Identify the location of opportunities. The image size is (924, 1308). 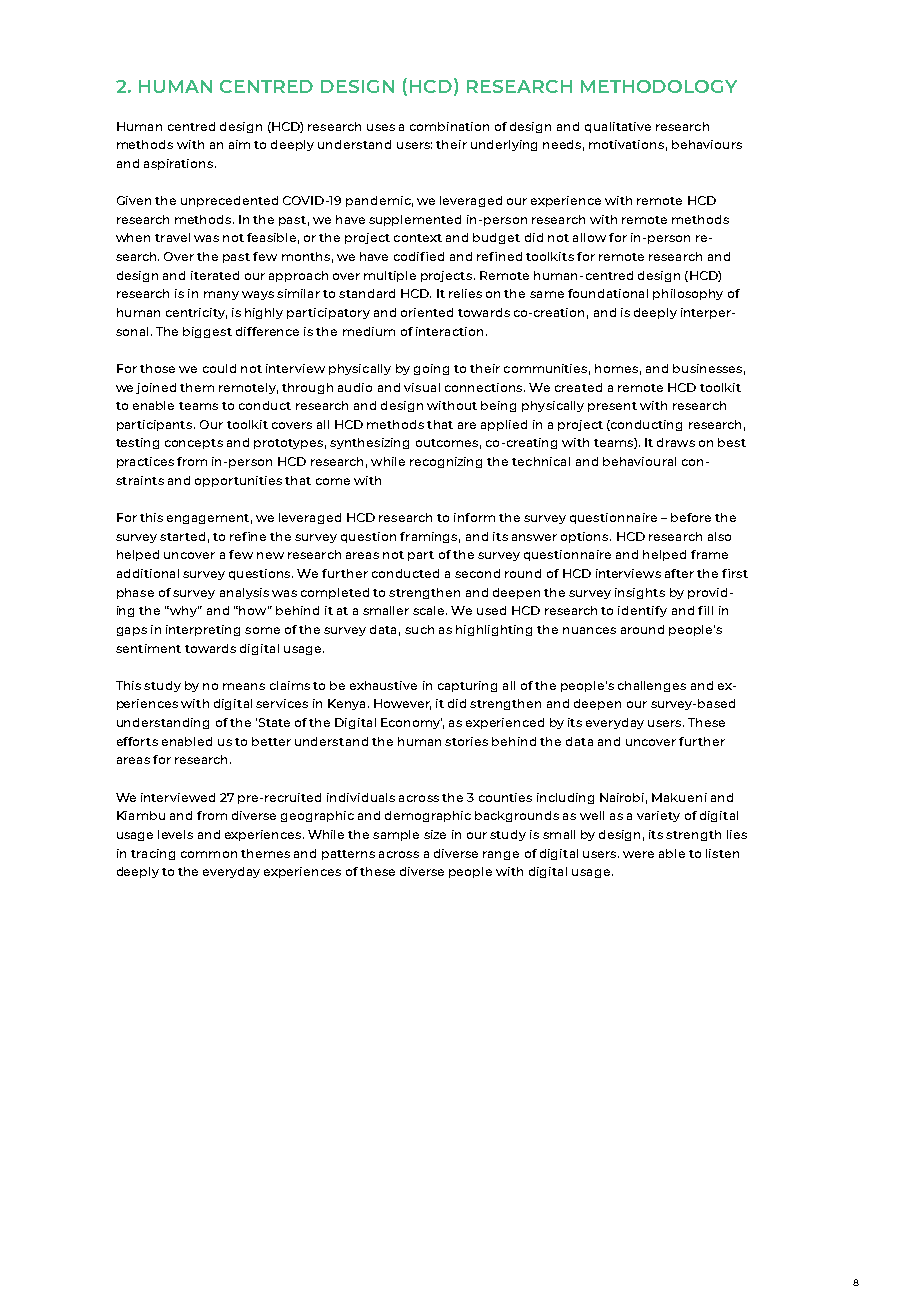
(238, 481).
